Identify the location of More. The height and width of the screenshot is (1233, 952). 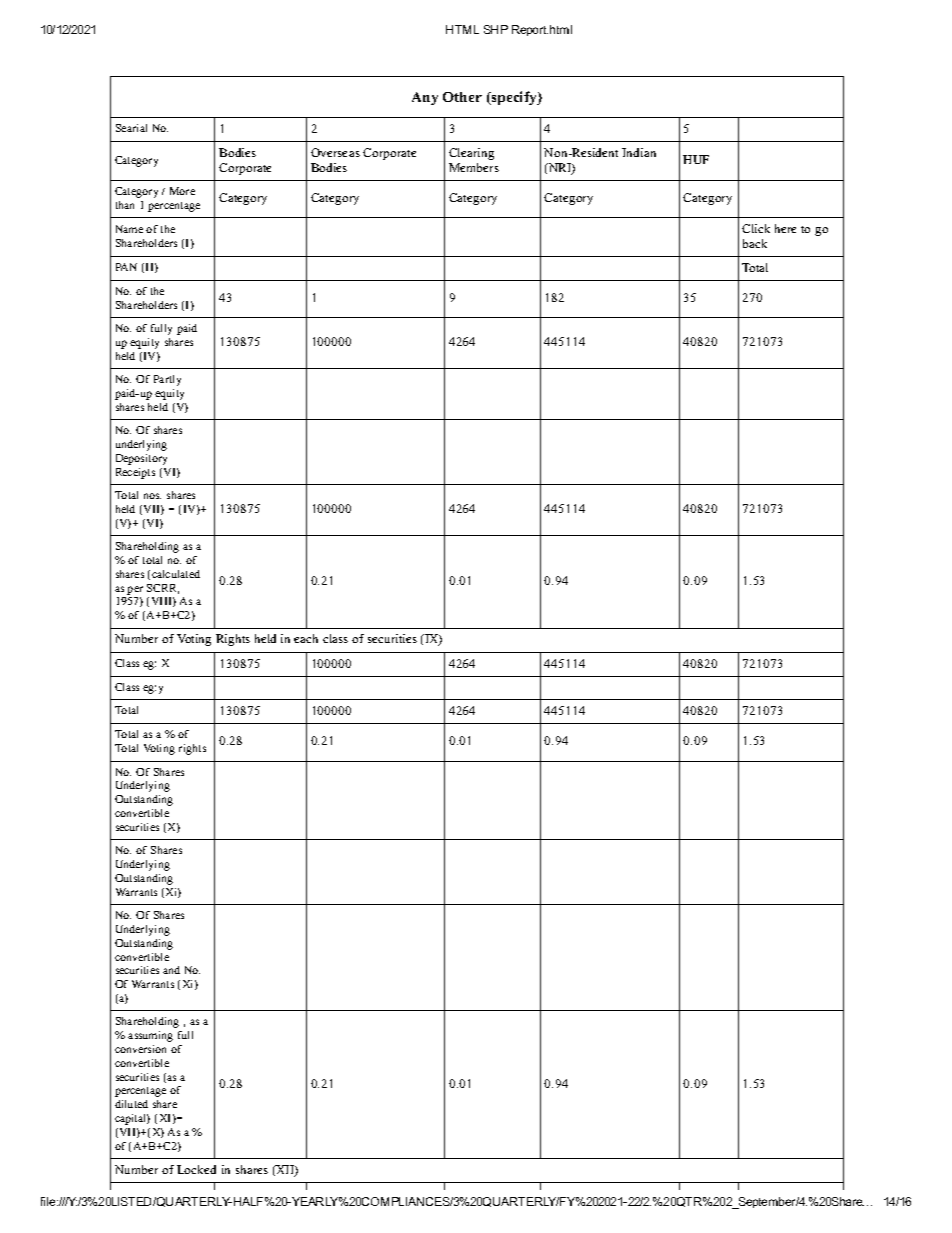
(182, 191).
